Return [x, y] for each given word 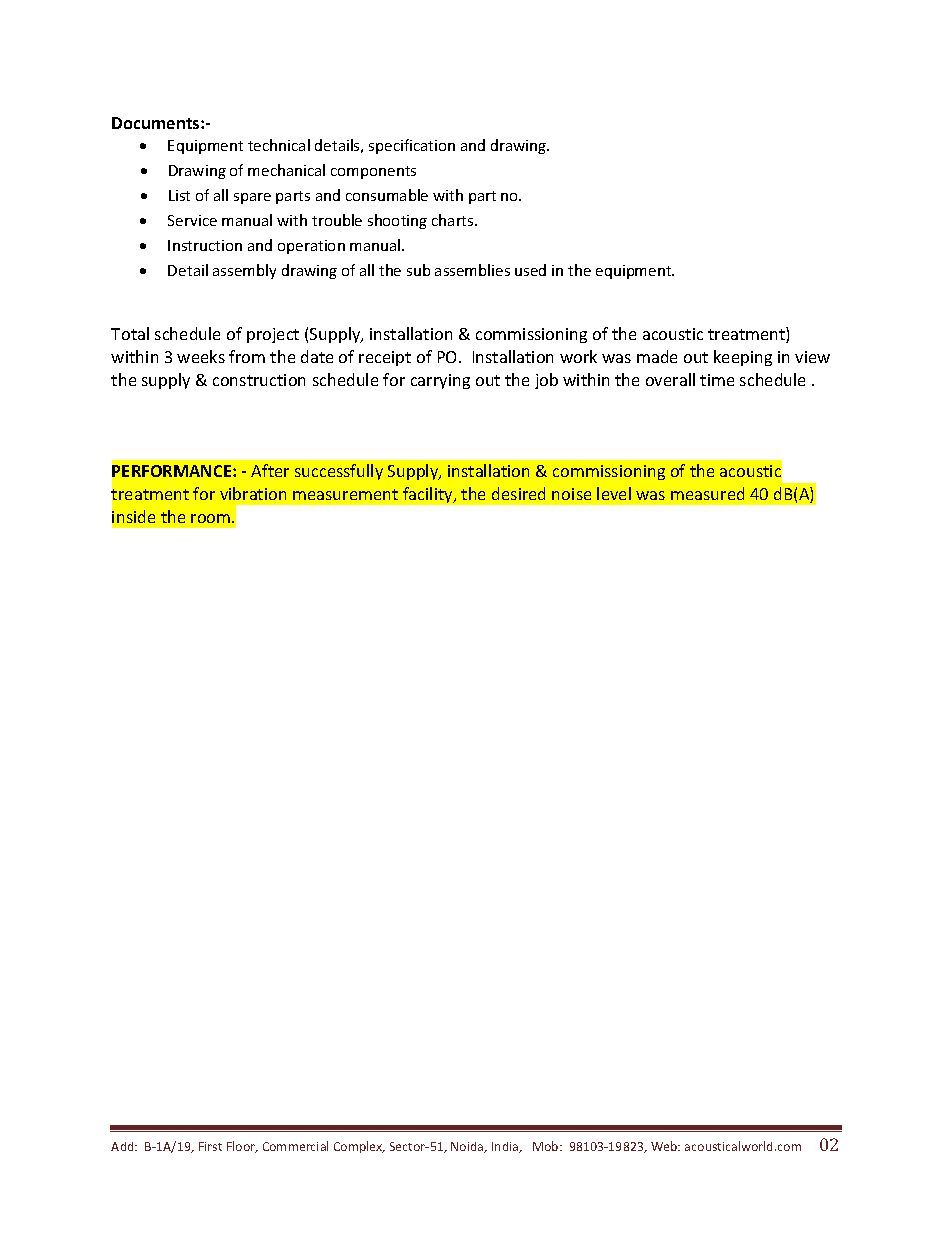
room [212, 518]
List [179, 195]
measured [707, 493]
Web [665, 1146]
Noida [468, 1147]
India [506, 1147]
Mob [547, 1146]
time [717, 380]
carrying [440, 381]
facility [429, 495]
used [530, 270]
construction [259, 380]
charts [454, 220]
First [210, 1146]
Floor [242, 1147]
